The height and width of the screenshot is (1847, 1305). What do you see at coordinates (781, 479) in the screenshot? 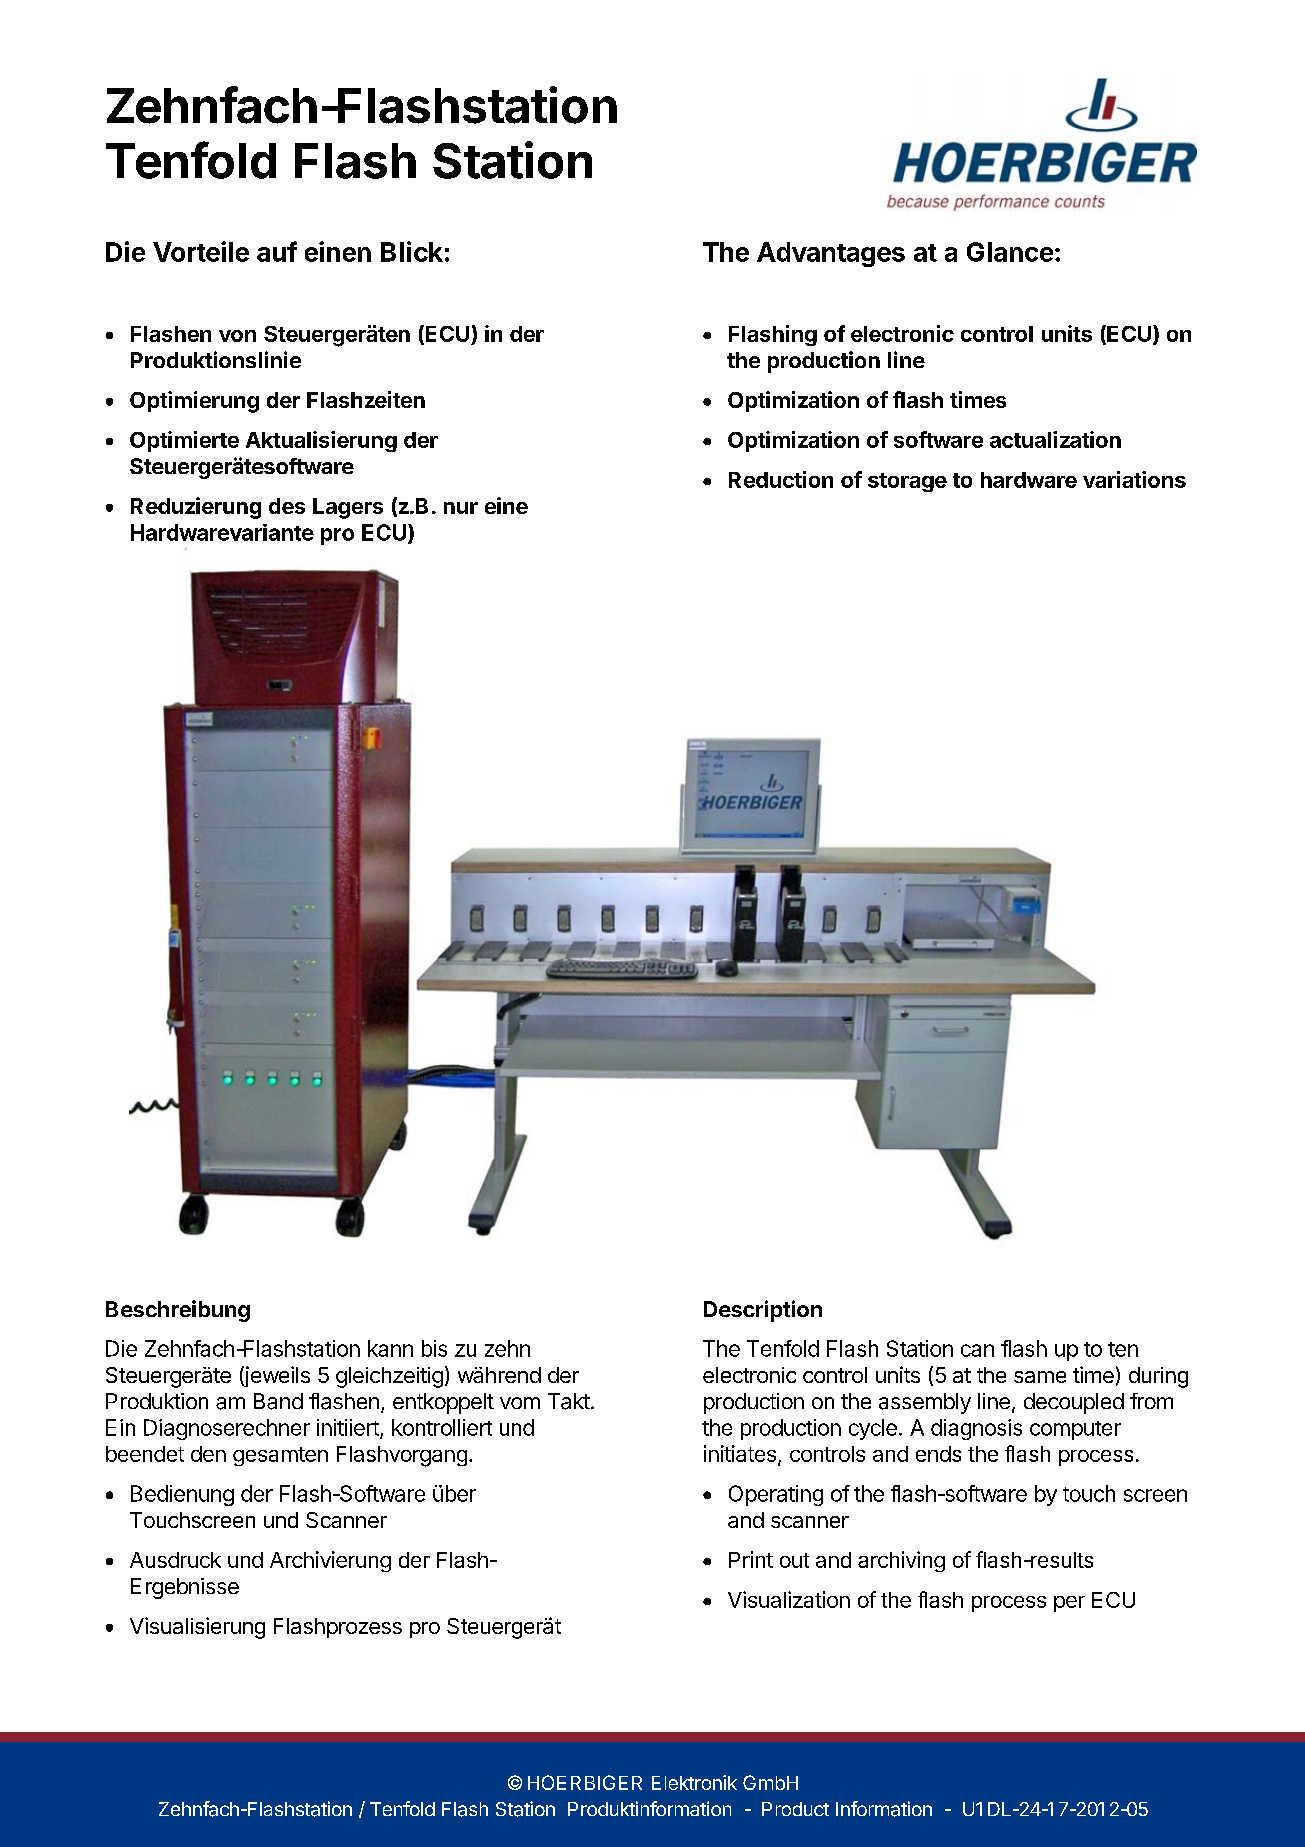
I see `Reduction` at bounding box center [781, 479].
